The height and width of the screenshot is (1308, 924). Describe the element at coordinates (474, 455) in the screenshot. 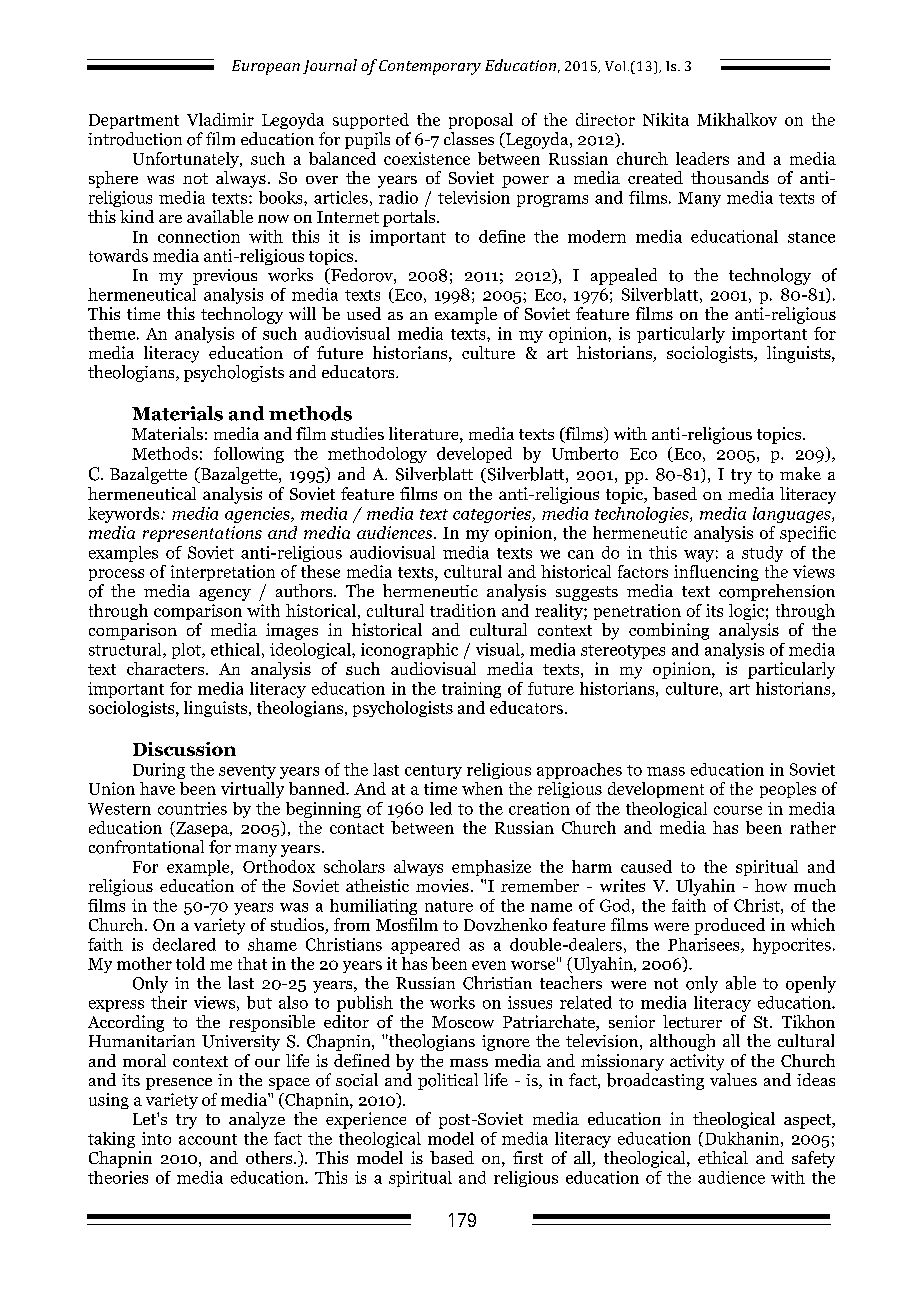

I see `developed` at that location.
